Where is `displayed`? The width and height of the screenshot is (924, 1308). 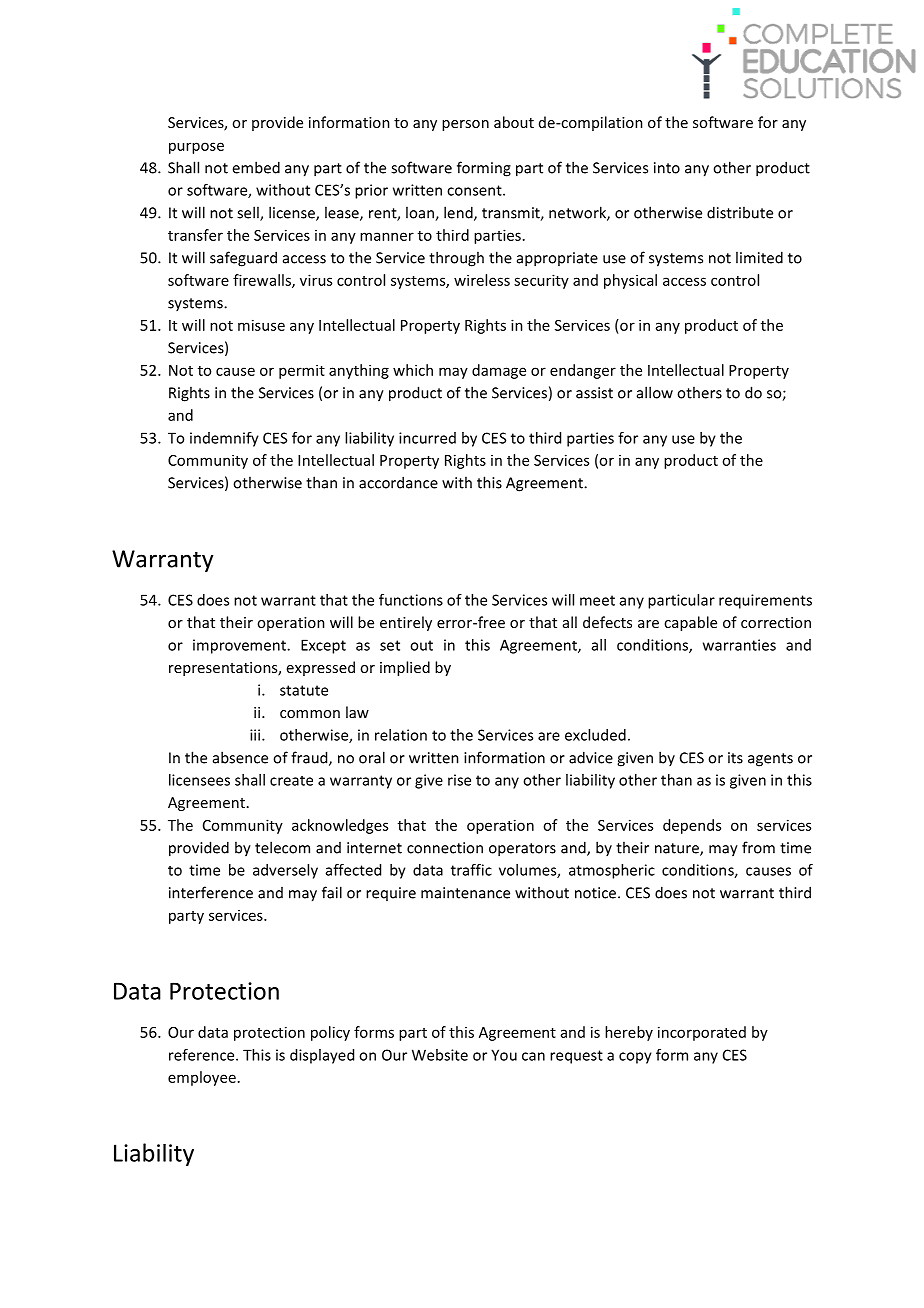 displayed is located at coordinates (322, 1056).
